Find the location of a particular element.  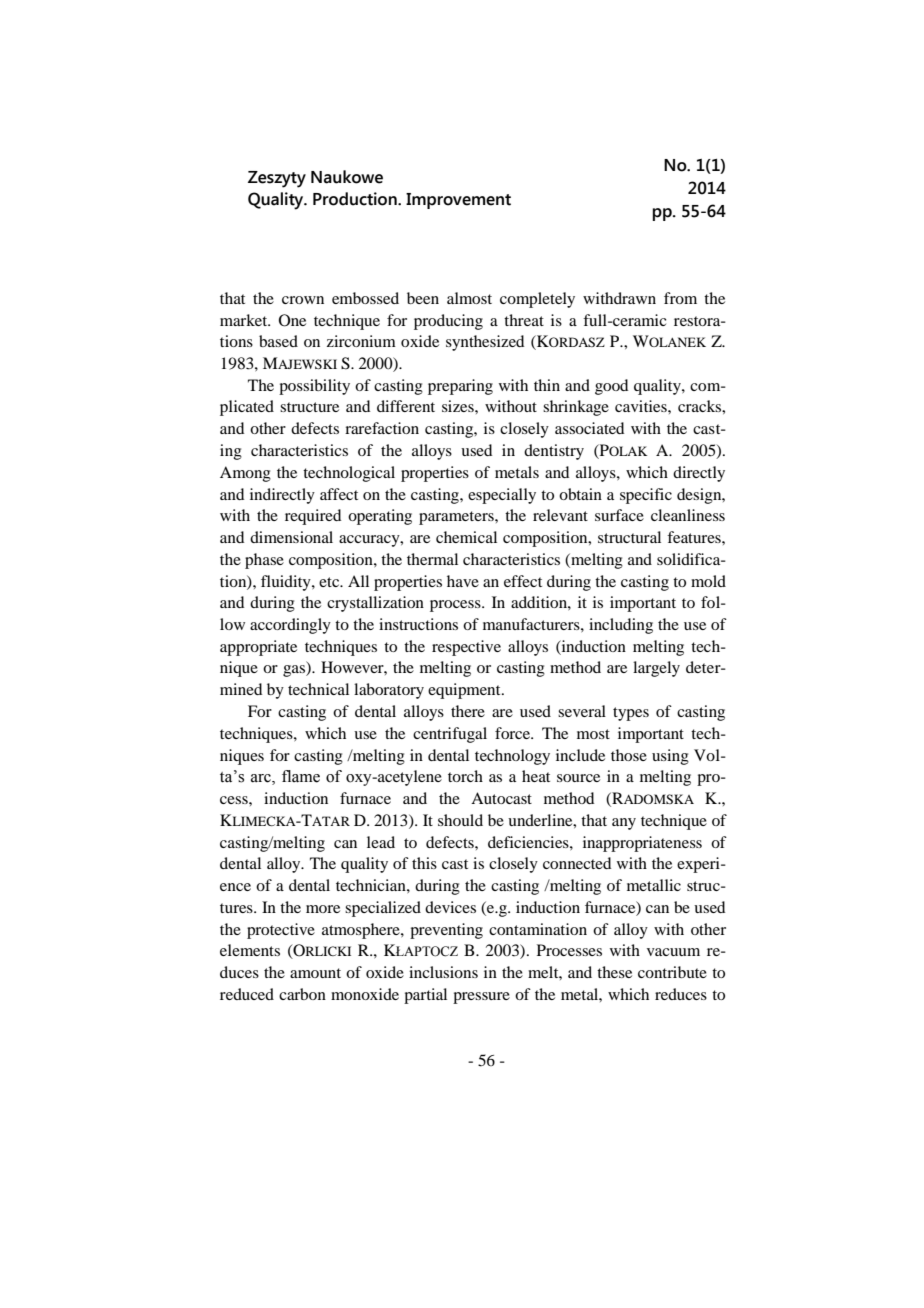

etc is located at coordinates (330, 582).
